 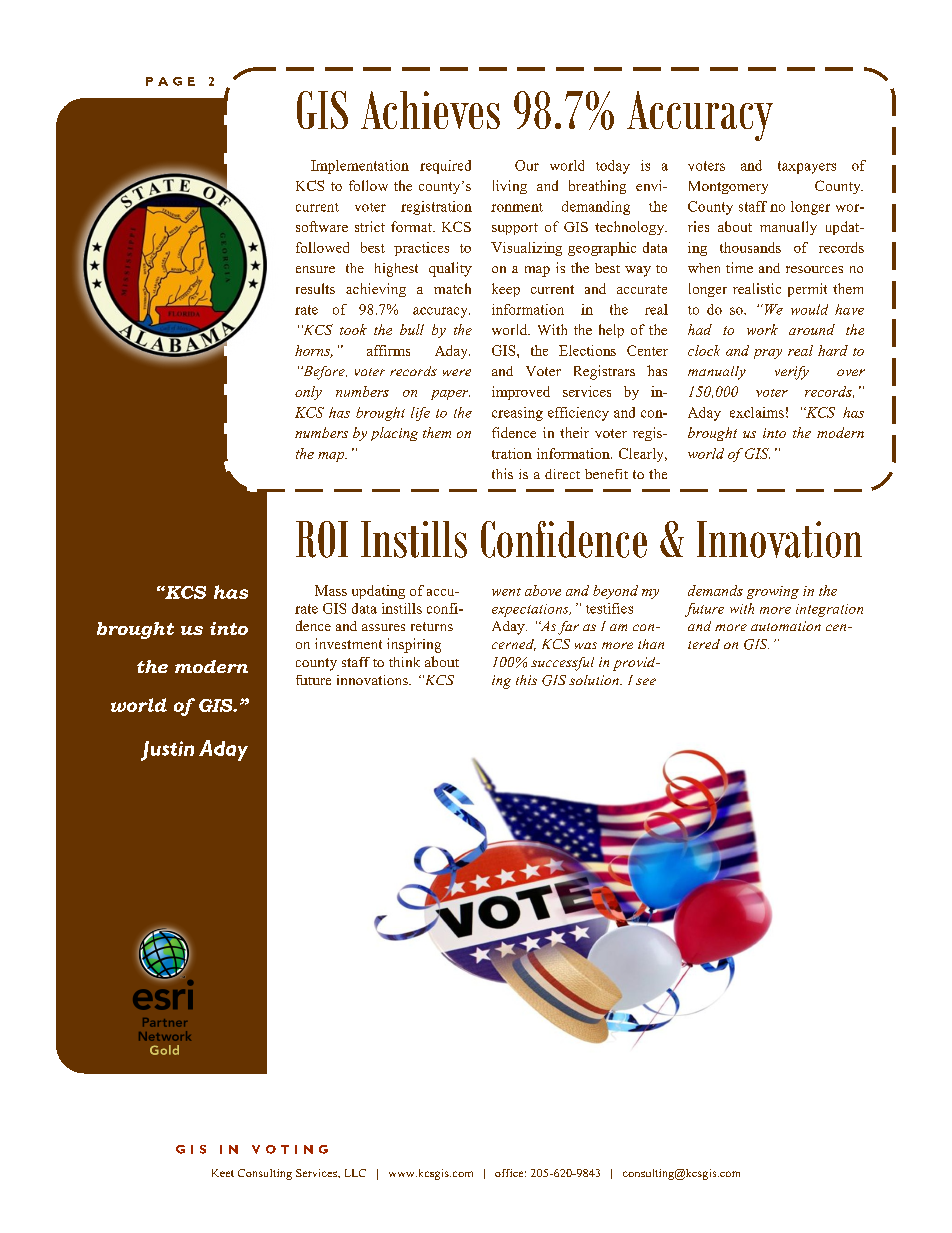 What do you see at coordinates (308, 393) in the document?
I see `only` at bounding box center [308, 393].
